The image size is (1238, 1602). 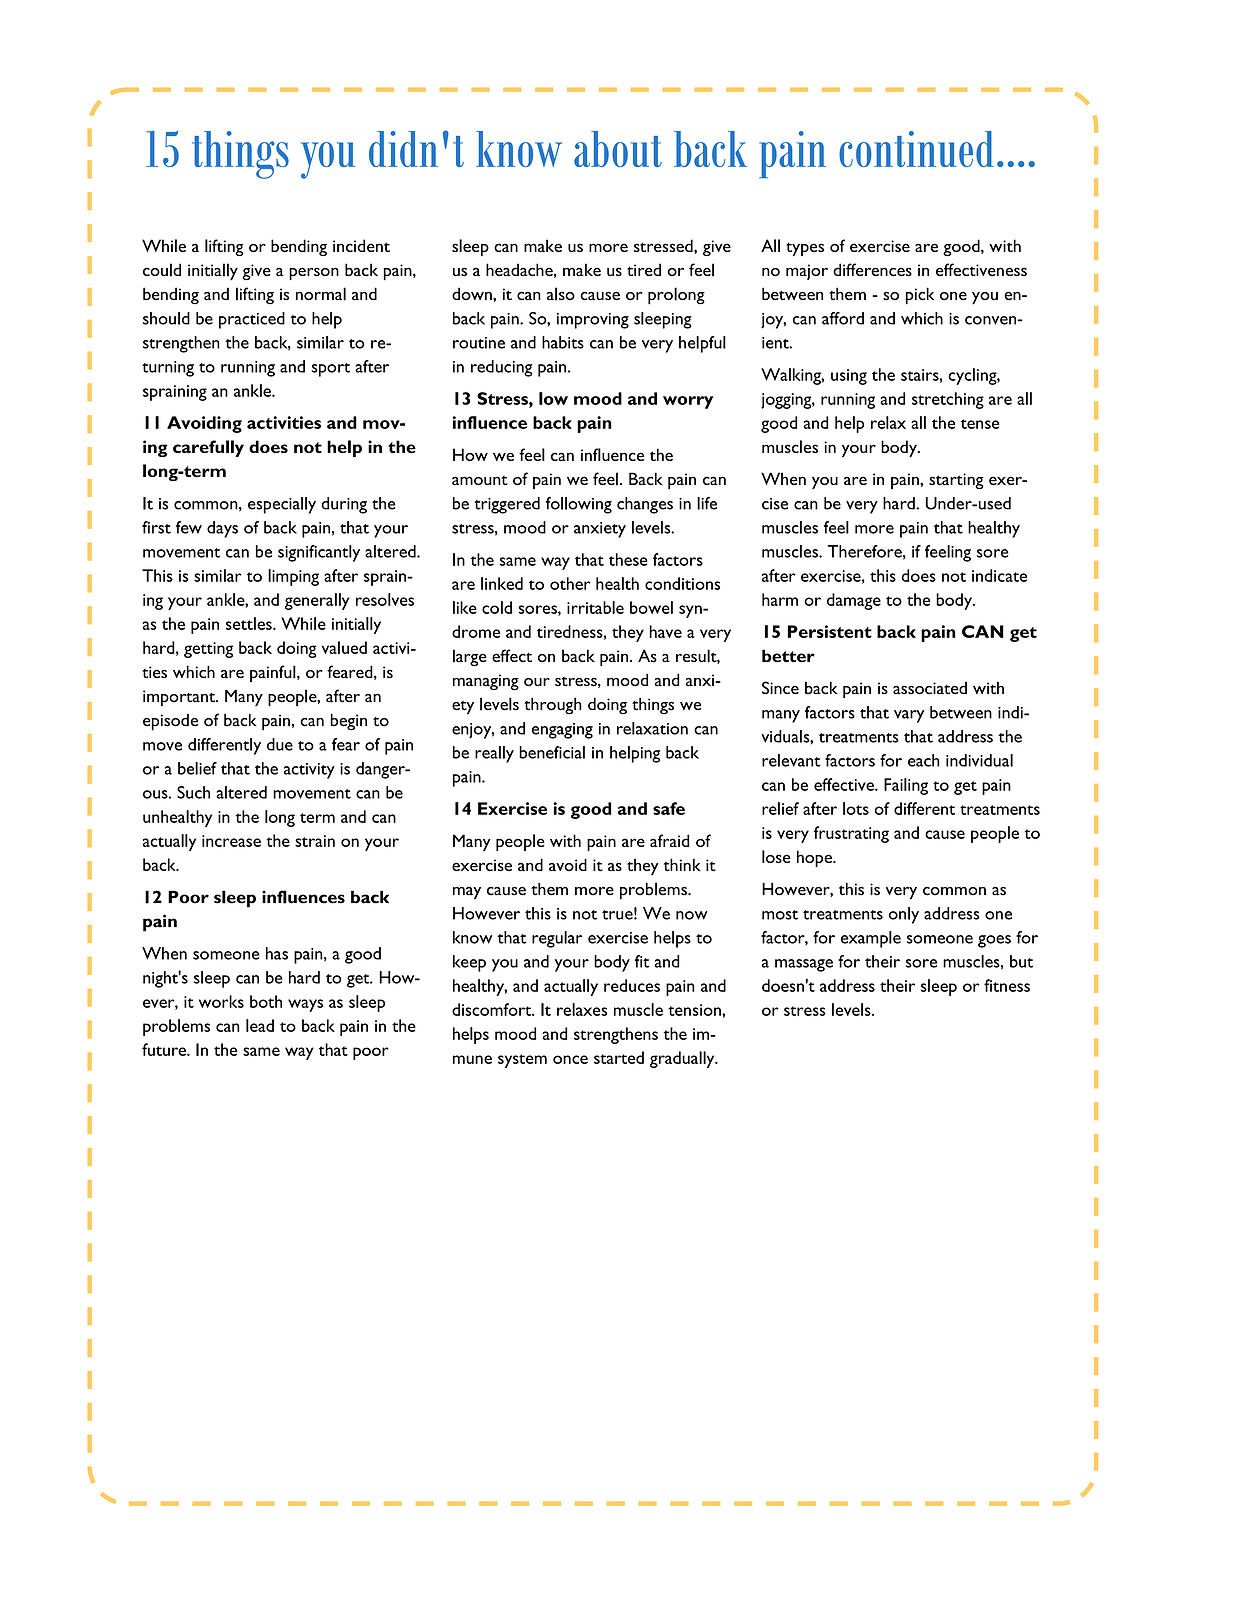 What do you see at coordinates (618, 149) in the screenshot?
I see `about` at bounding box center [618, 149].
